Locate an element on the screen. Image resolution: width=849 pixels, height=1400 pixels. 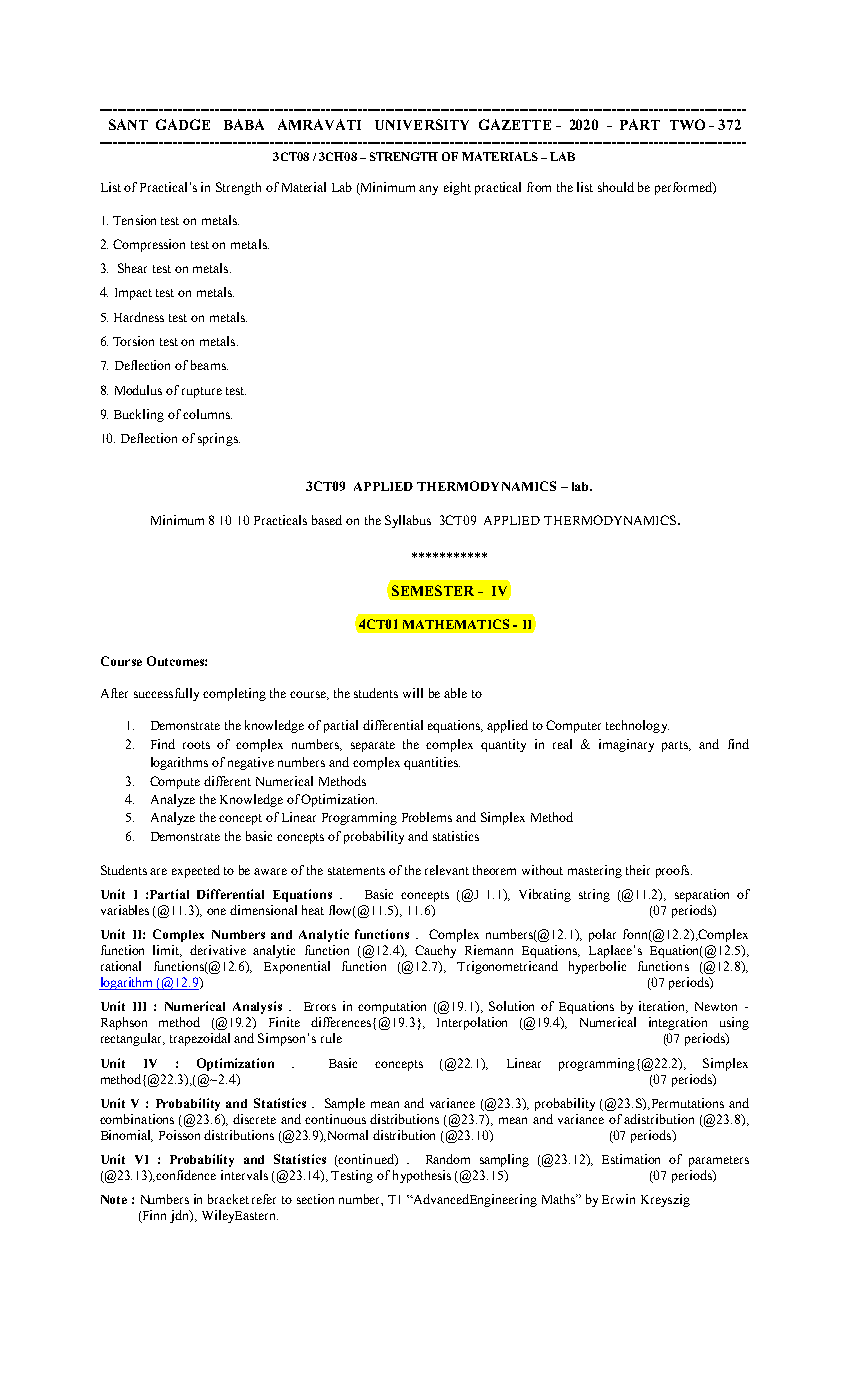
technology is located at coordinates (637, 726).
